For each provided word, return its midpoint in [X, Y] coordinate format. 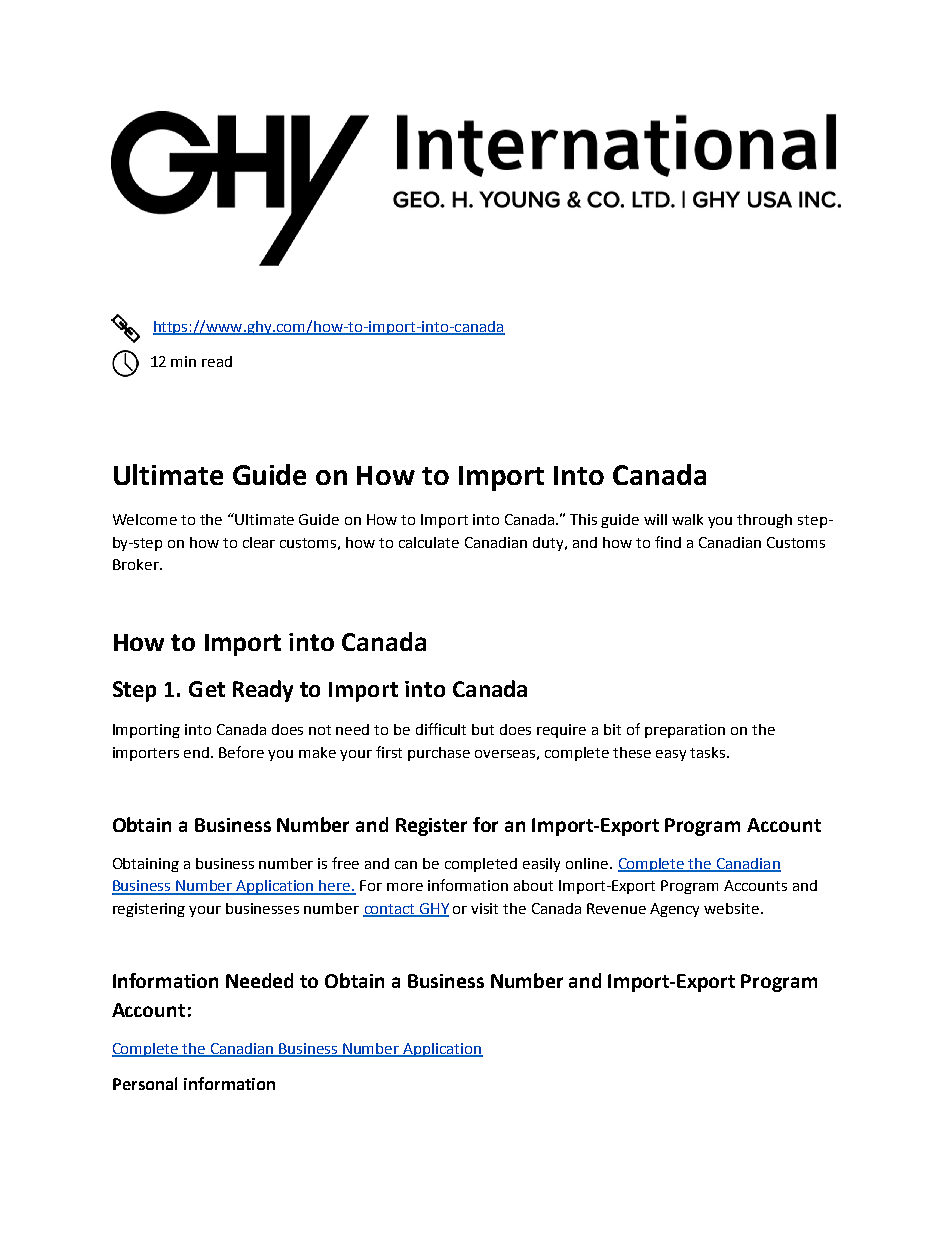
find [668, 542]
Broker [137, 564]
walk [687, 519]
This [583, 519]
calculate [429, 542]
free [345, 863]
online [588, 863]
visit [484, 908]
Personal [145, 1083]
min [183, 361]
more [405, 887]
